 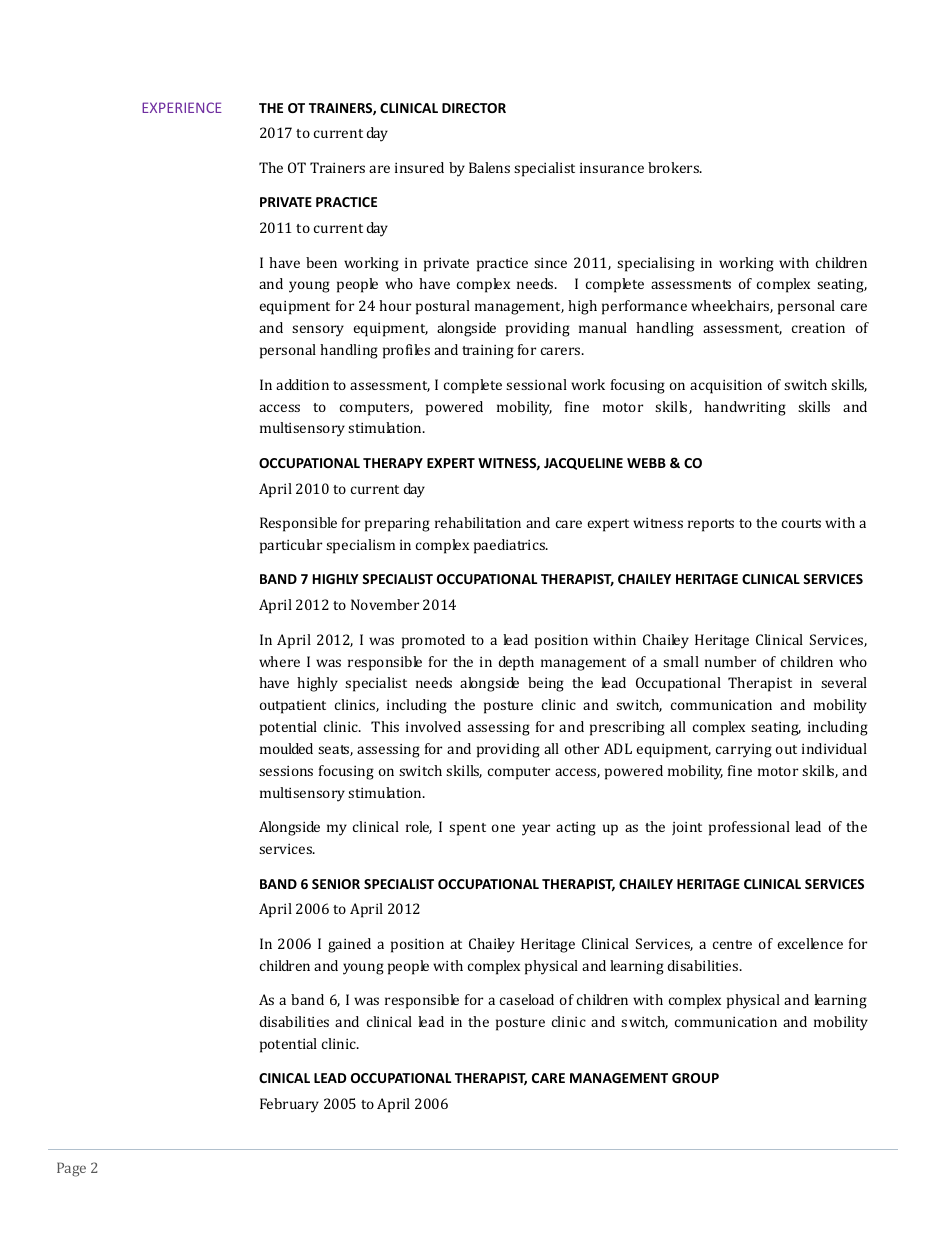 What do you see at coordinates (467, 829) in the document?
I see `spent` at bounding box center [467, 829].
